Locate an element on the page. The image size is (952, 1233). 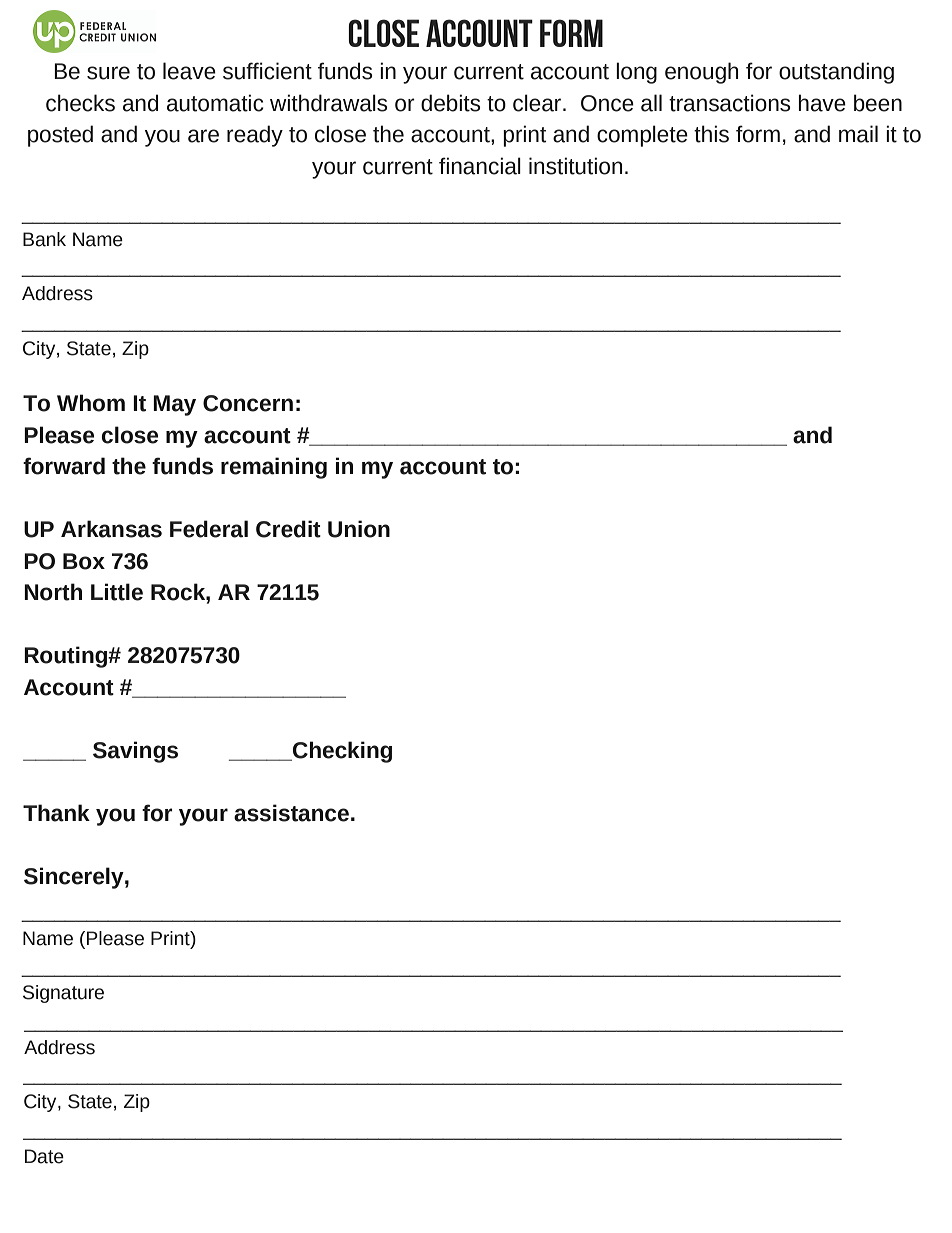
Savings is located at coordinates (135, 752).
